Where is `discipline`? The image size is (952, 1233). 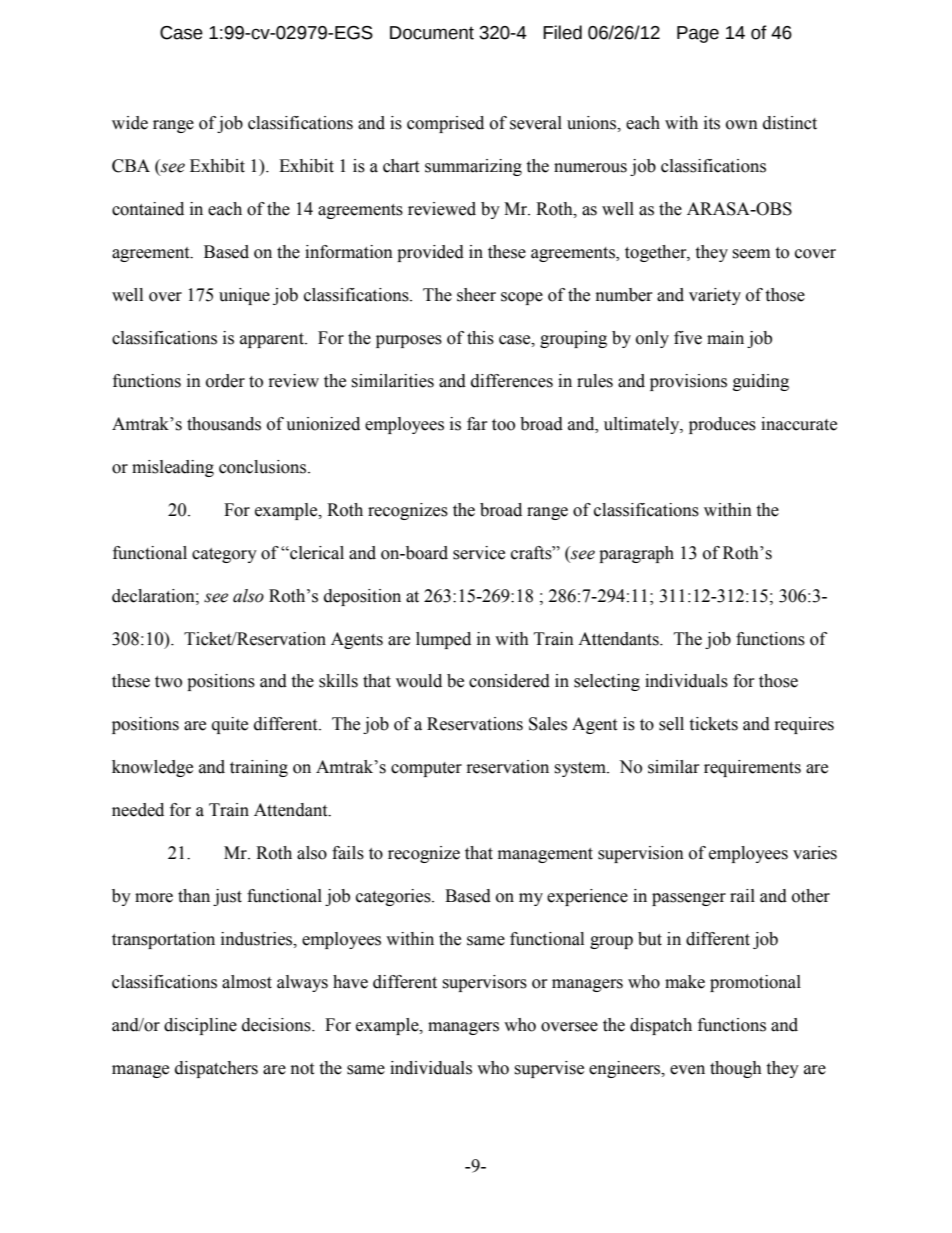
discipline is located at coordinates (200, 1026).
